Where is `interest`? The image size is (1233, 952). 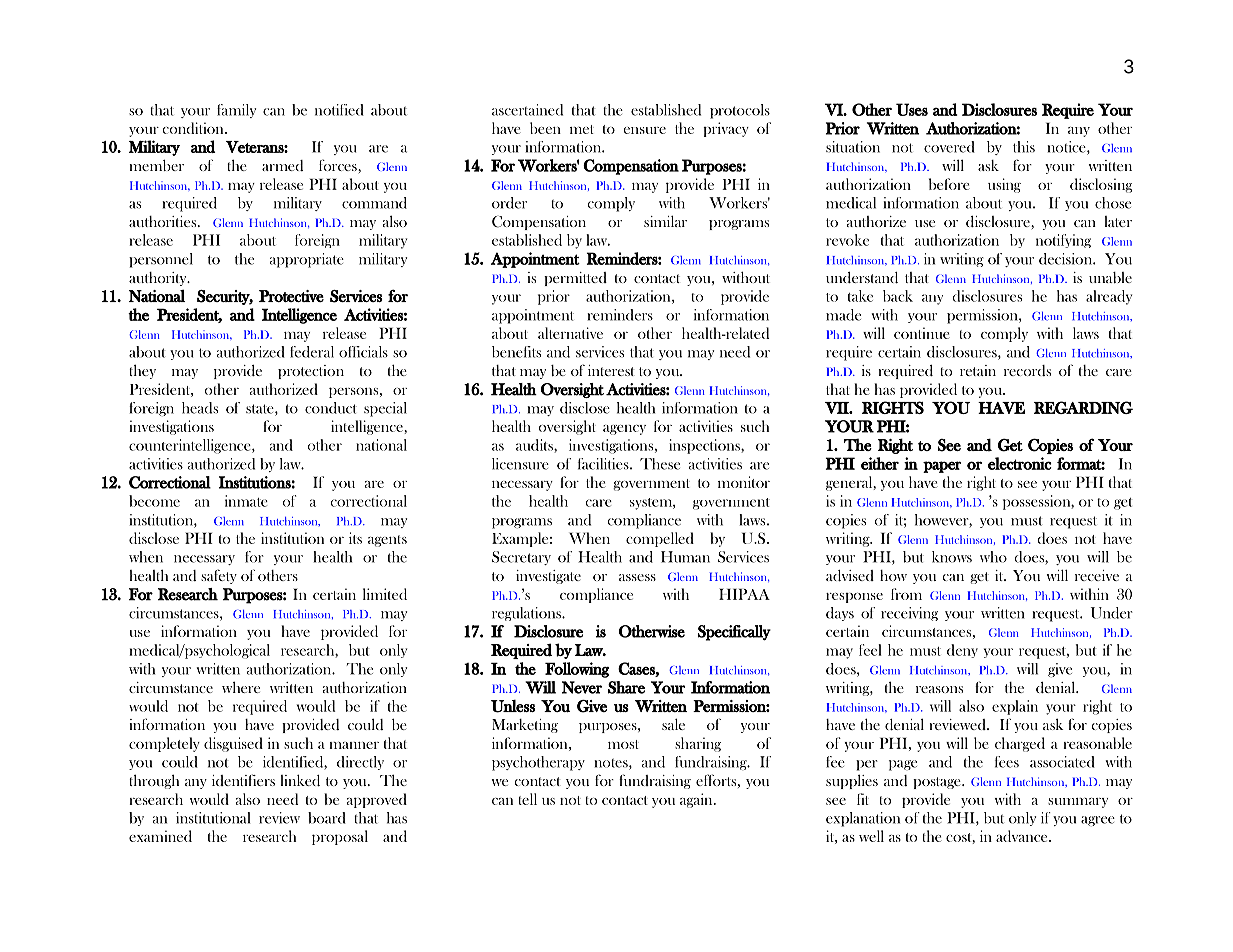
interest is located at coordinates (611, 370).
